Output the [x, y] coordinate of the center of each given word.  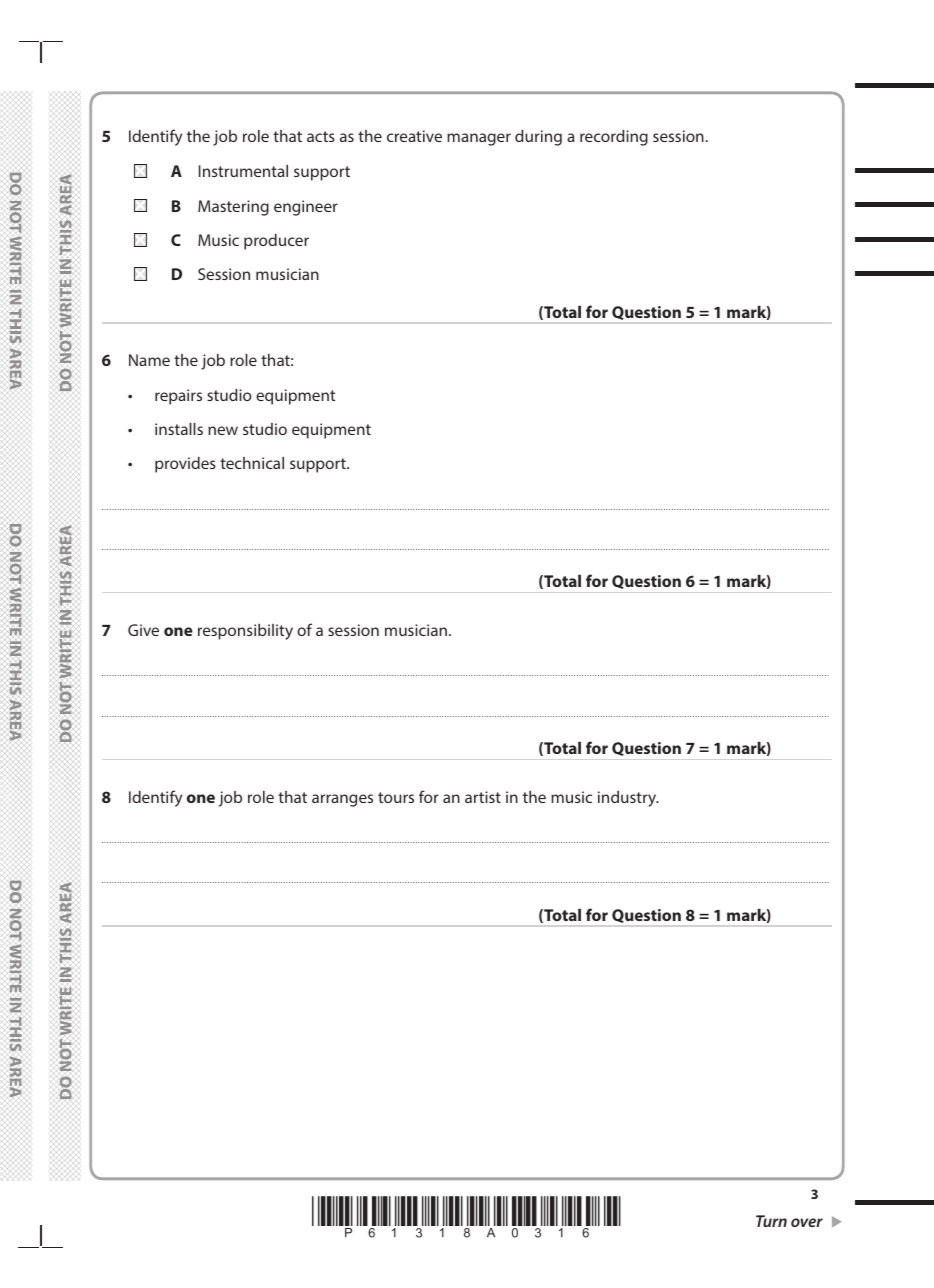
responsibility [245, 632]
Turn [771, 1221]
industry [628, 799]
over [807, 1222]
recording [614, 138]
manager [479, 139]
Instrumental [243, 171]
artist [483, 797]
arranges [342, 800]
